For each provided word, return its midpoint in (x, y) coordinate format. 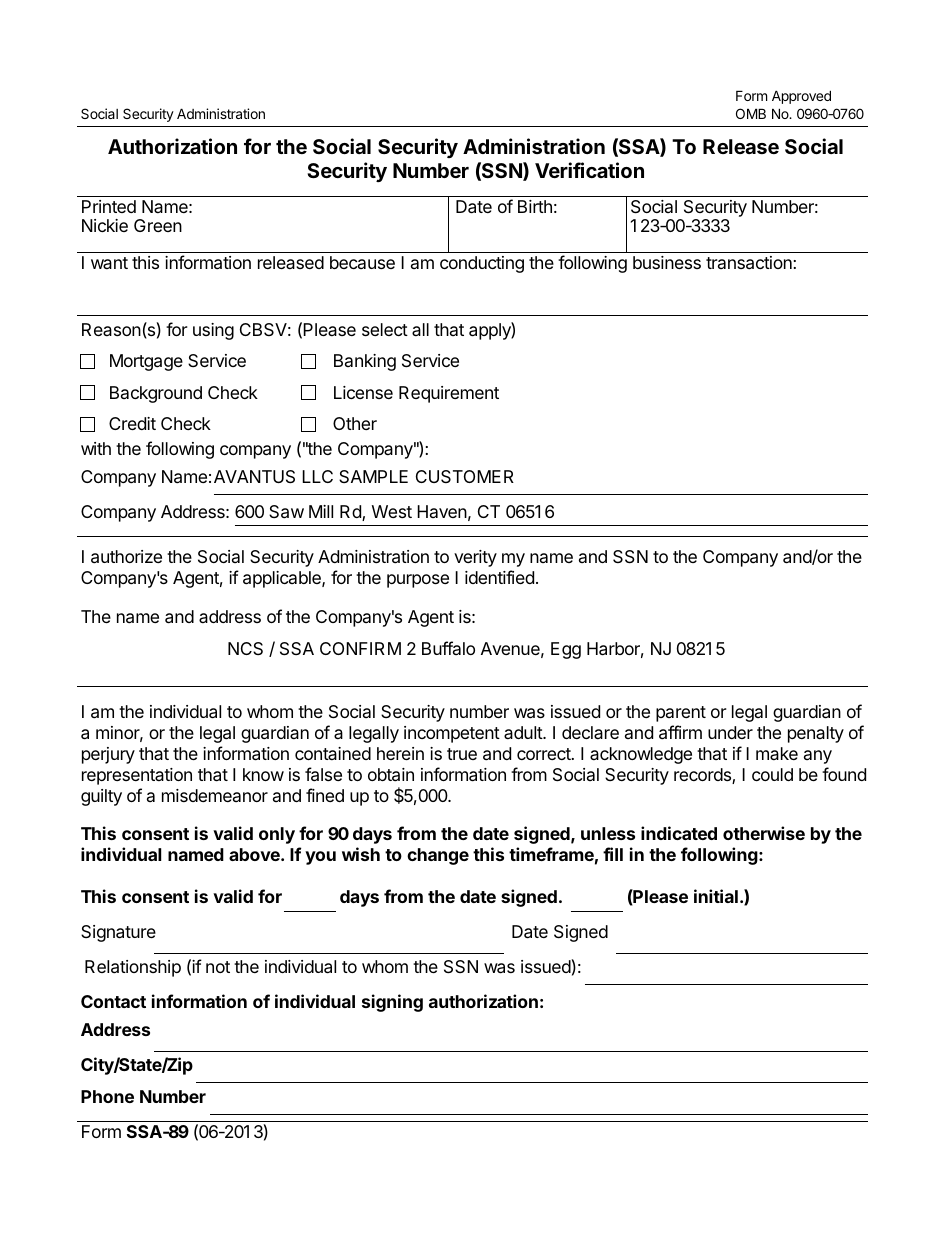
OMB (751, 113)
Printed (109, 206)
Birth (535, 206)
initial (716, 896)
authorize (126, 557)
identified (499, 577)
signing (392, 1003)
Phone (107, 1096)
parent (681, 714)
